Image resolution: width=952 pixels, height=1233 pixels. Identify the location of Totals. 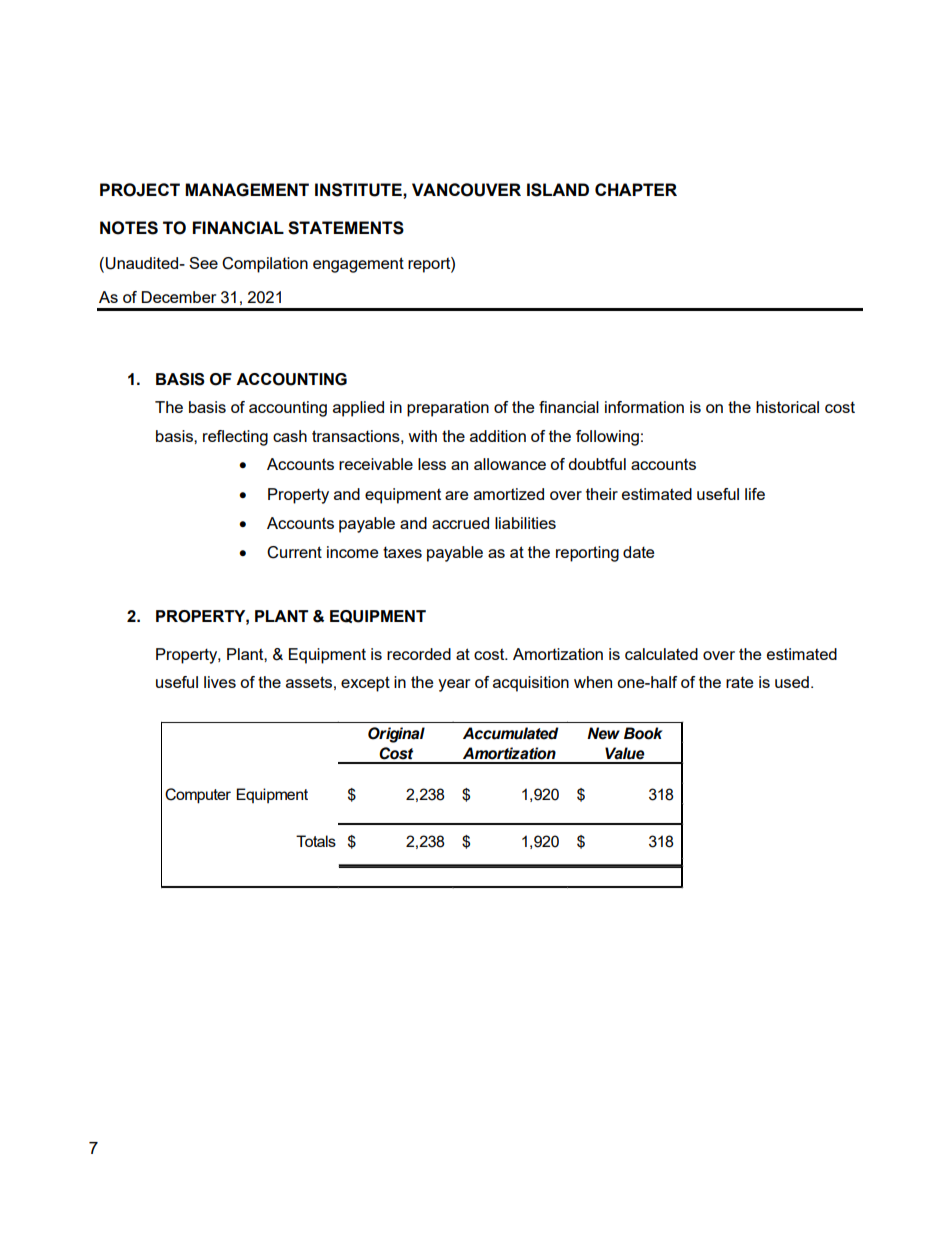
(316, 841).
